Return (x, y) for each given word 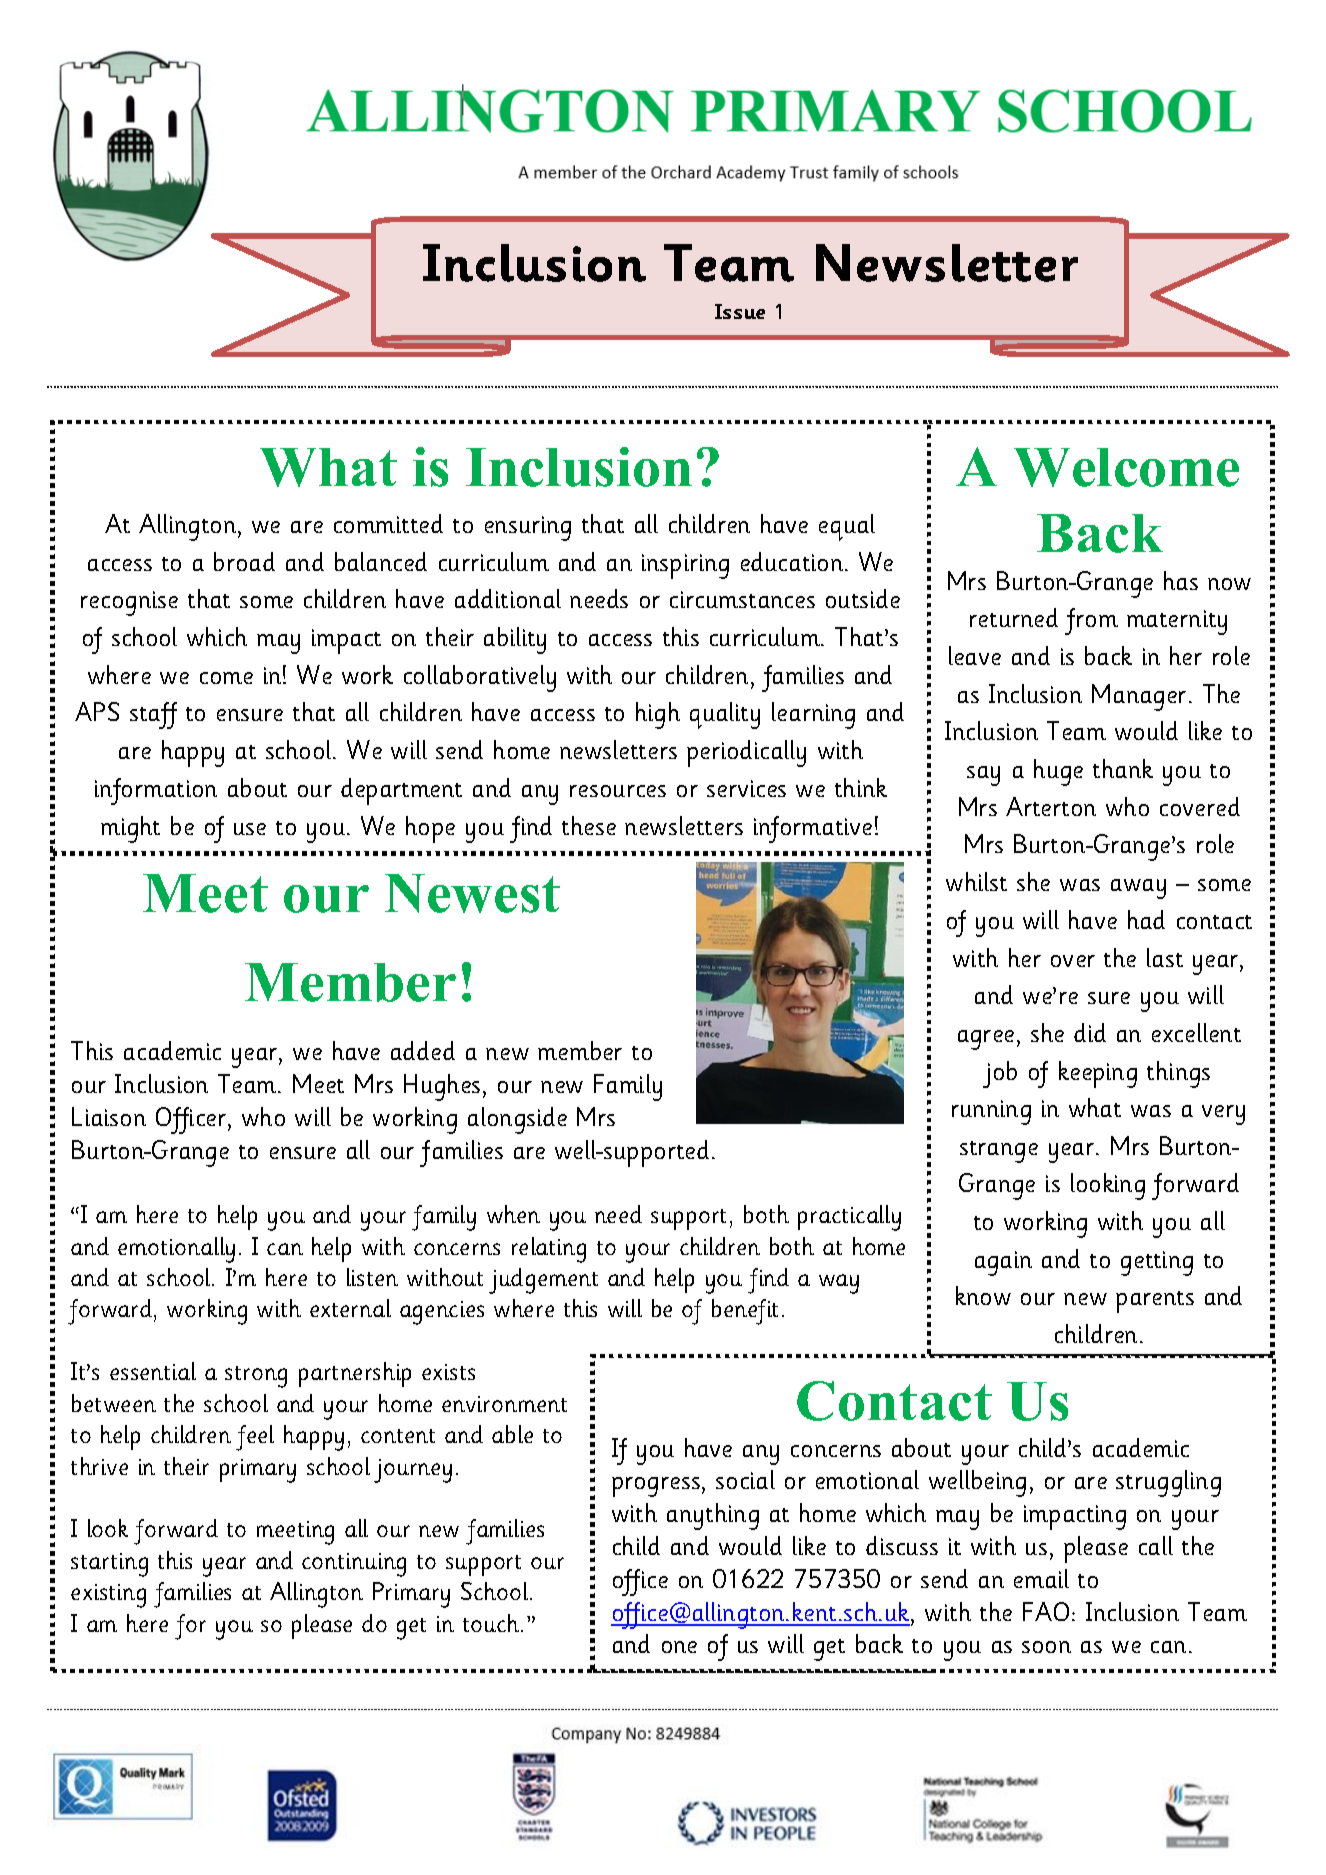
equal (847, 527)
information (156, 791)
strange (999, 1152)
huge (1058, 772)
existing (108, 1596)
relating (549, 1250)
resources (618, 791)
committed (388, 523)
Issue (740, 311)
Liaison (109, 1116)
